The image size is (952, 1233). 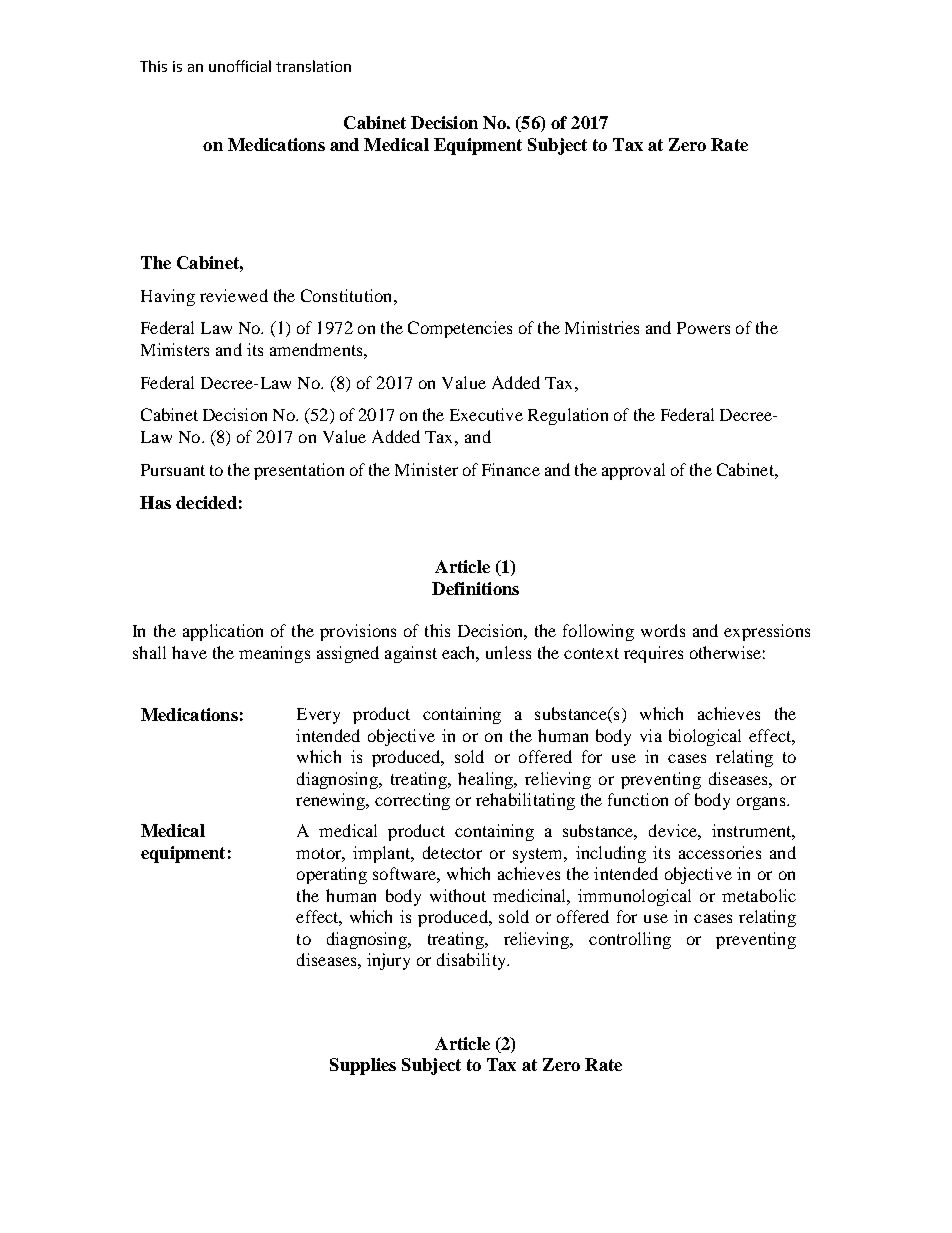 What do you see at coordinates (725, 652) in the page?
I see `otherwise` at bounding box center [725, 652].
